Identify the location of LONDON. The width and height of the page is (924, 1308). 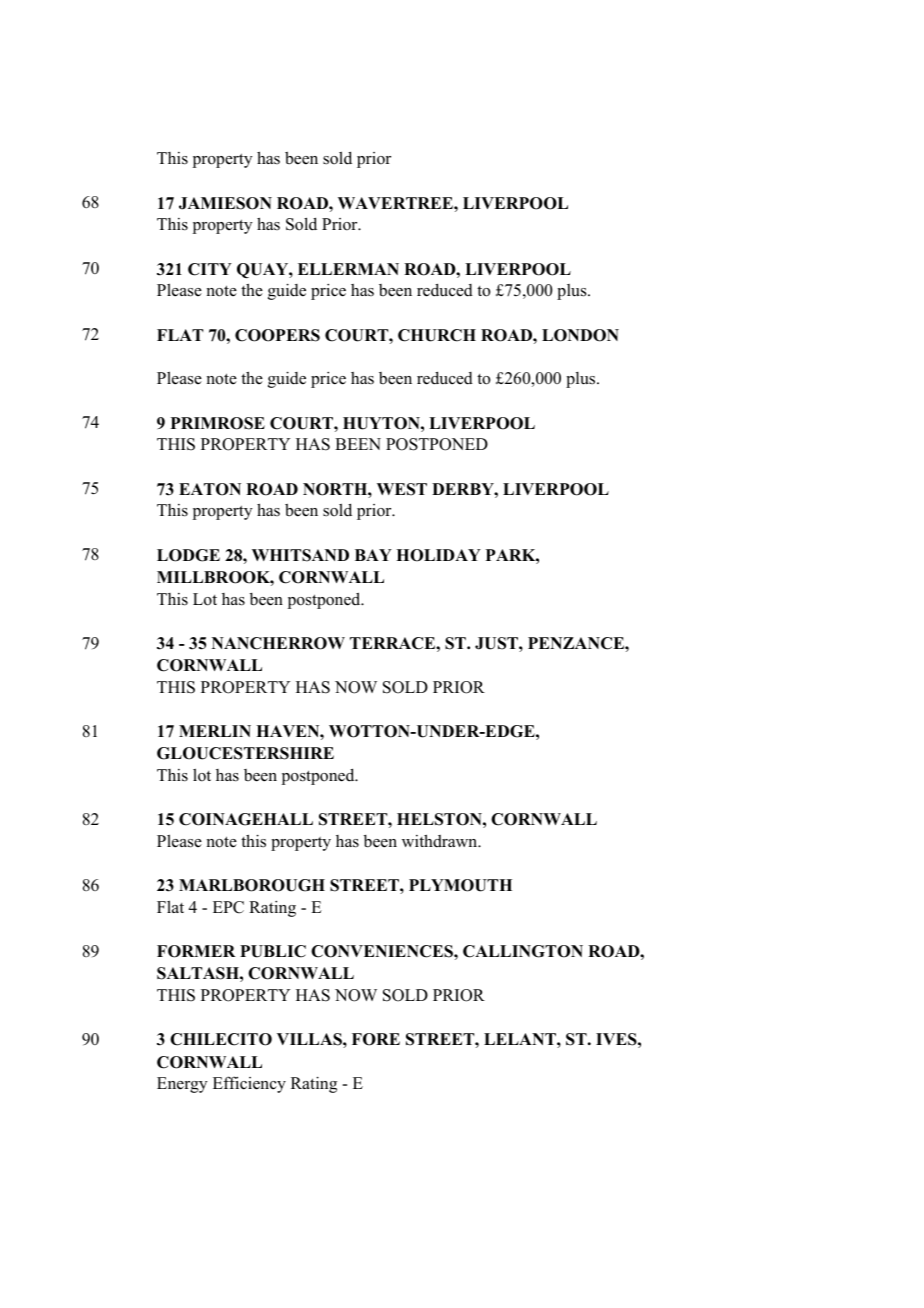
(580, 335).
